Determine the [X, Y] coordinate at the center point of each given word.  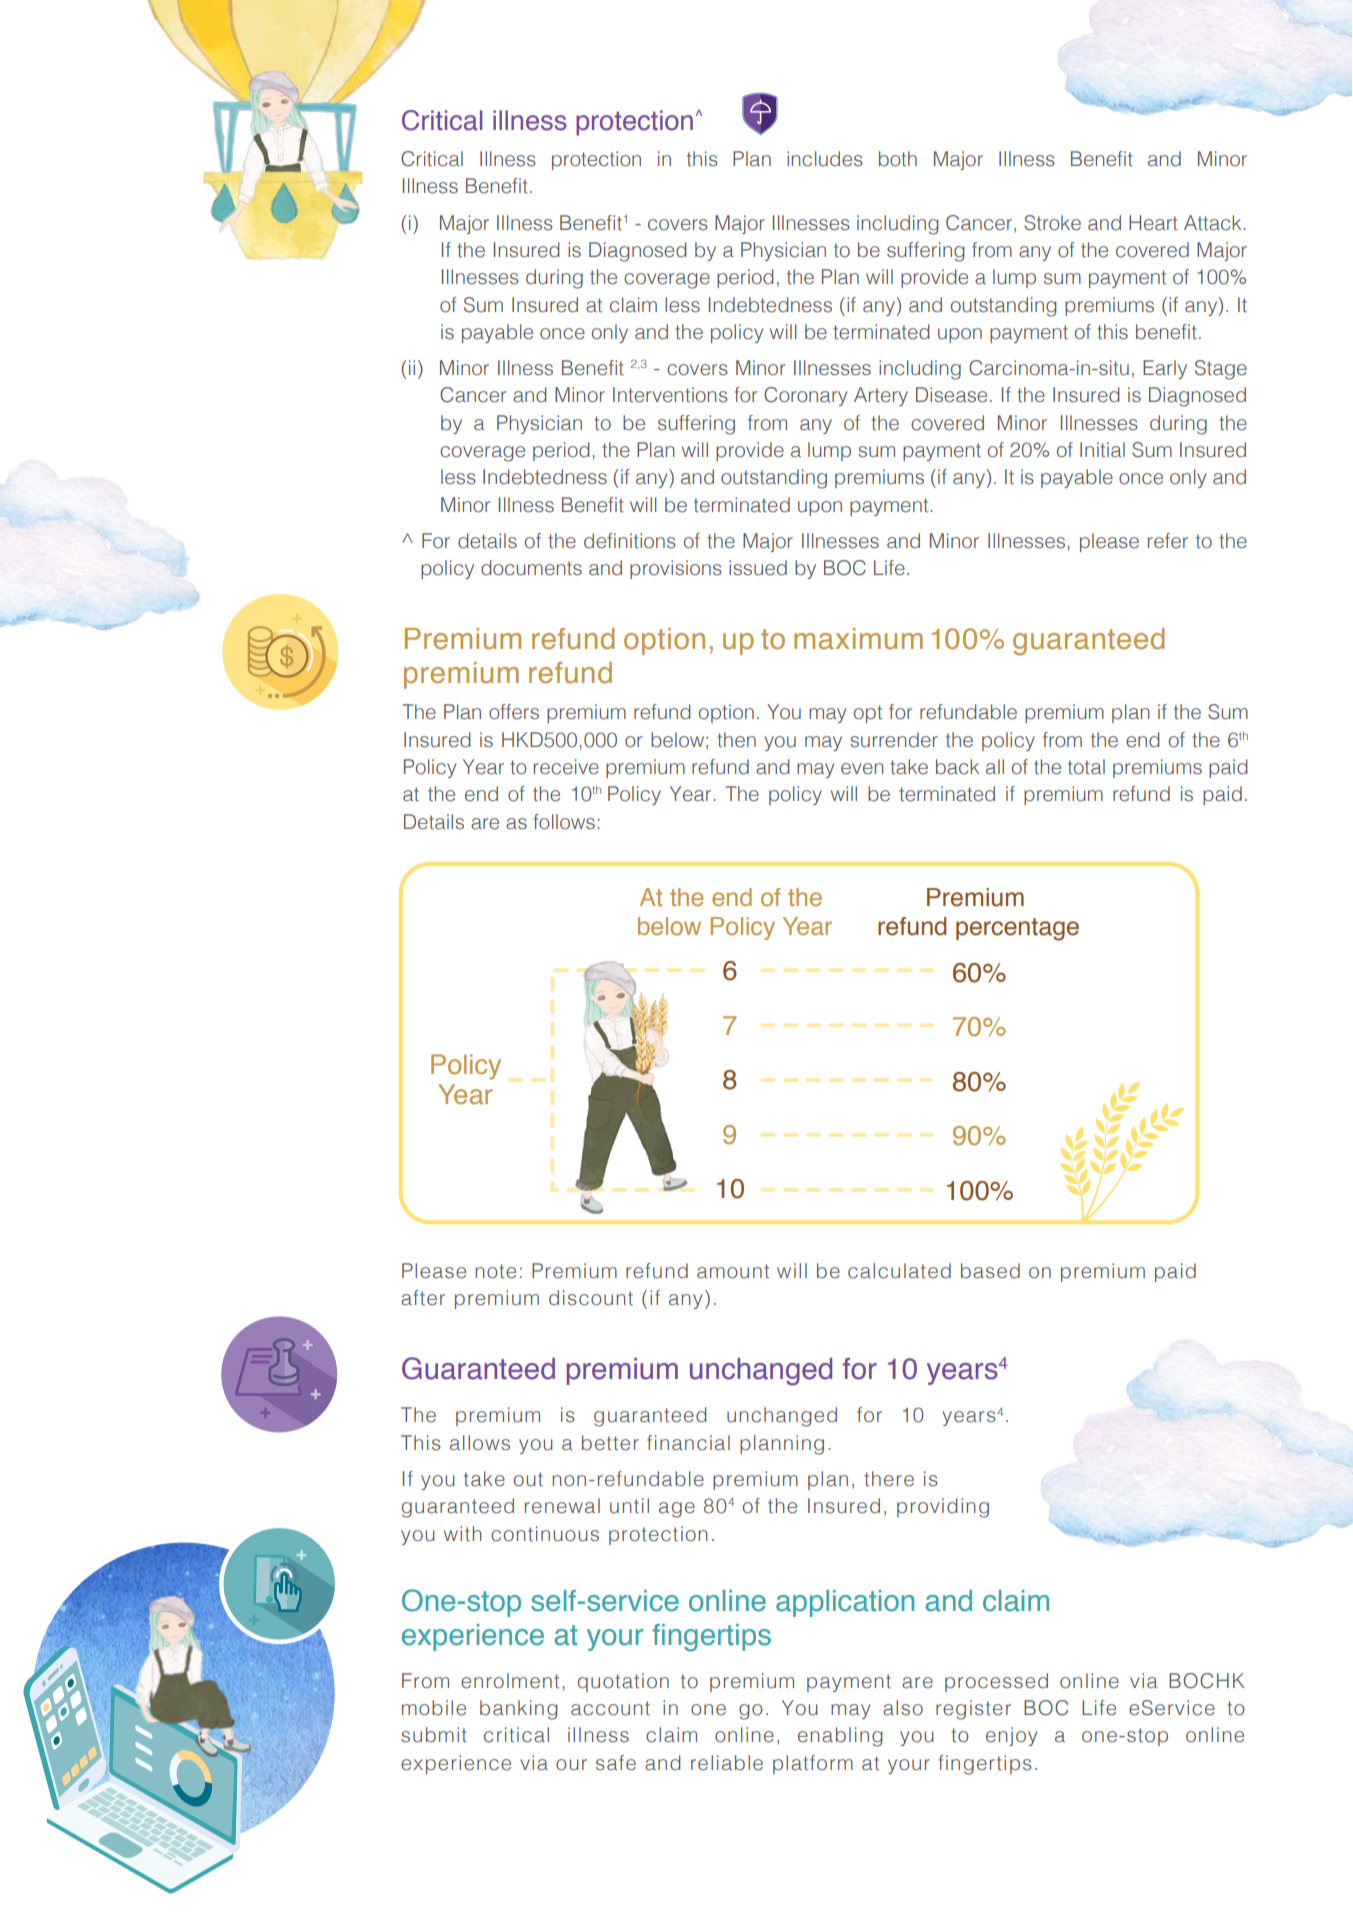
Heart [1153, 223]
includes [825, 159]
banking [518, 1710]
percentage [1017, 929]
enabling [840, 1737]
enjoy [1011, 1736]
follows [564, 822]
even [862, 769]
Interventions [670, 395]
